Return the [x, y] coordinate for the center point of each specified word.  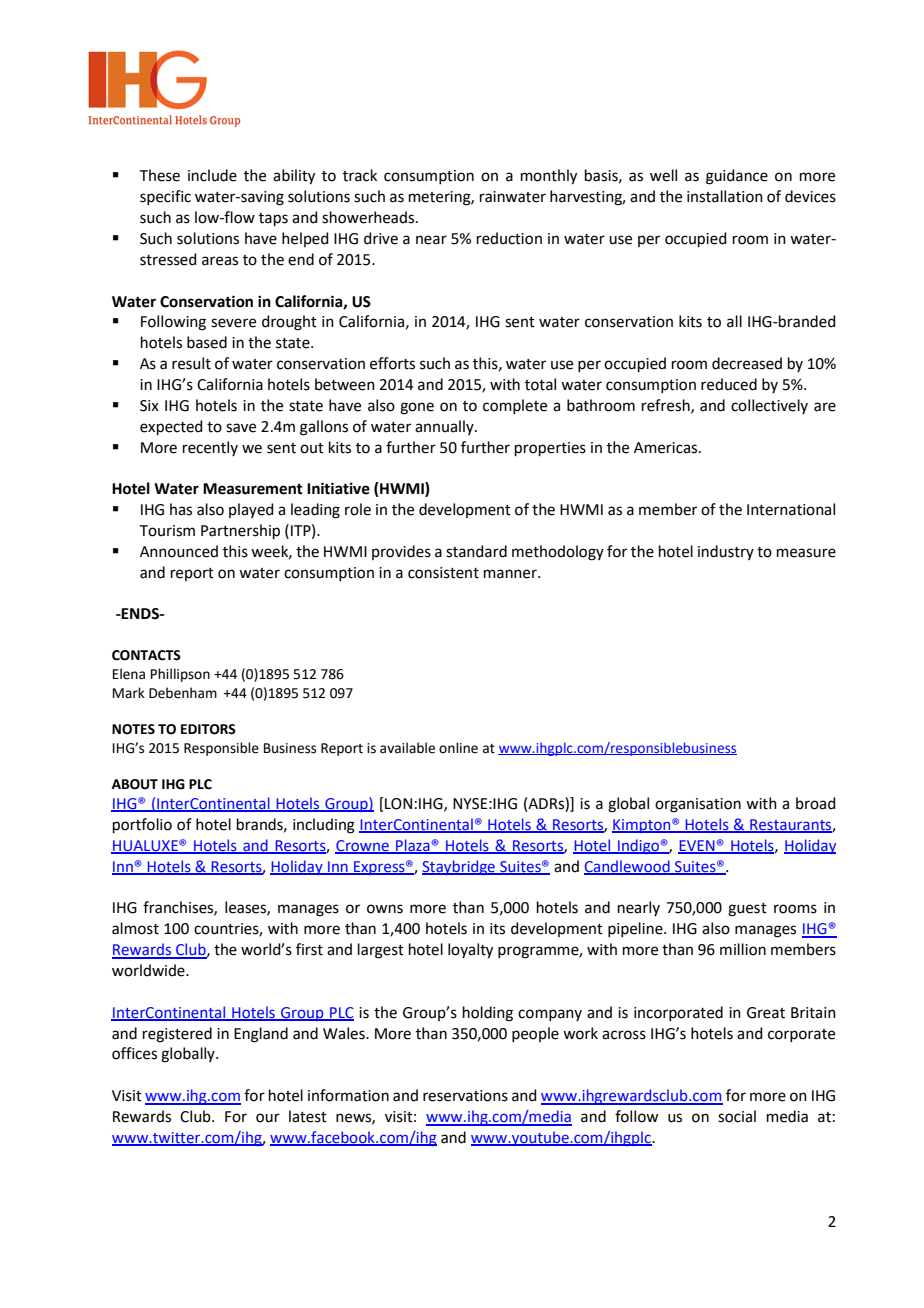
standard [476, 551]
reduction [509, 238]
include [212, 175]
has [181, 509]
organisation [698, 805]
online [458, 748]
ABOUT [135, 784]
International [791, 509]
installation [725, 196]
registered [177, 1035]
